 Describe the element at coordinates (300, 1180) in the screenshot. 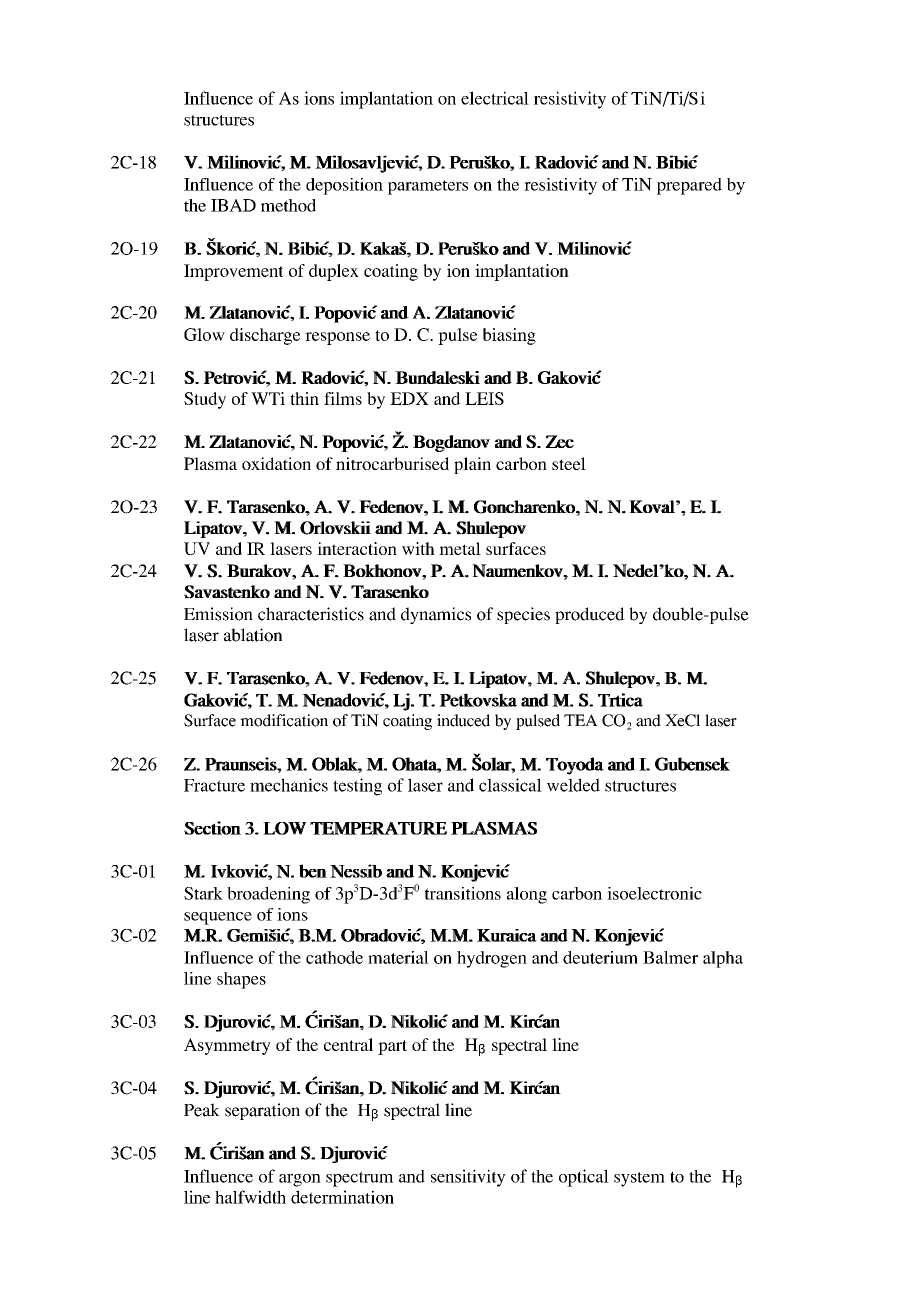

I see `argon` at that location.
